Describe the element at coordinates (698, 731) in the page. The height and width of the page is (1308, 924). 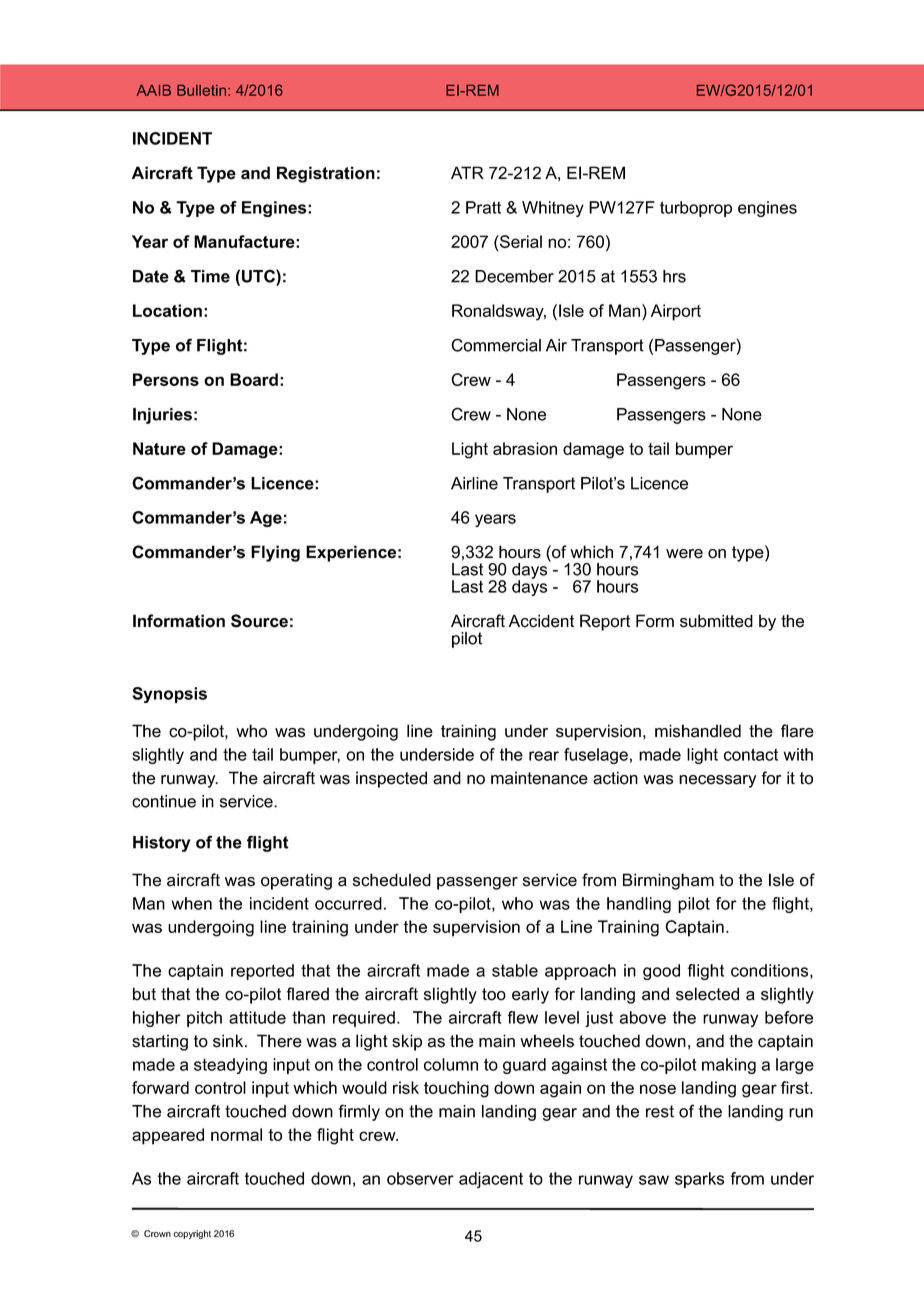
I see `mishandled` at that location.
